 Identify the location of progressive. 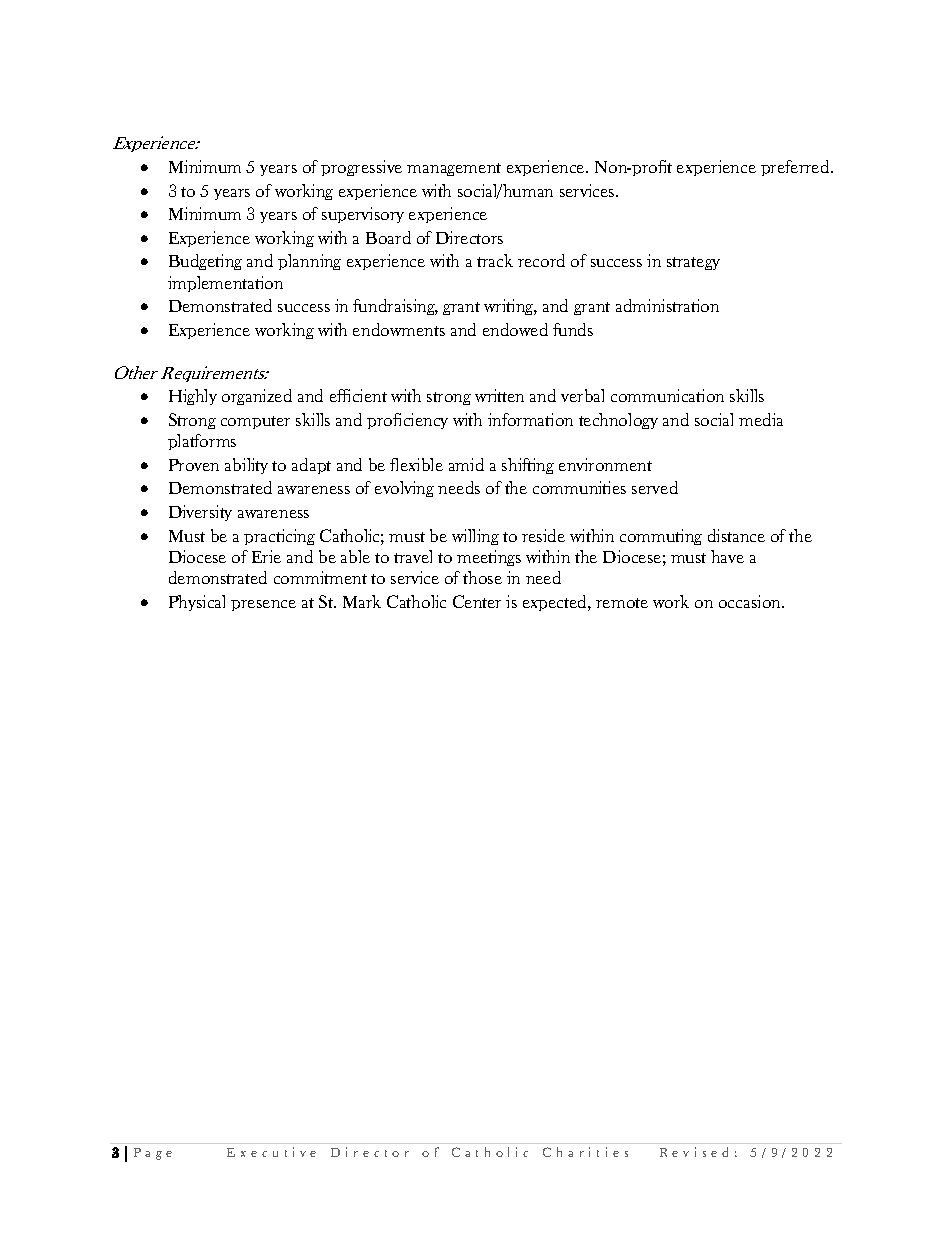
(361, 168).
